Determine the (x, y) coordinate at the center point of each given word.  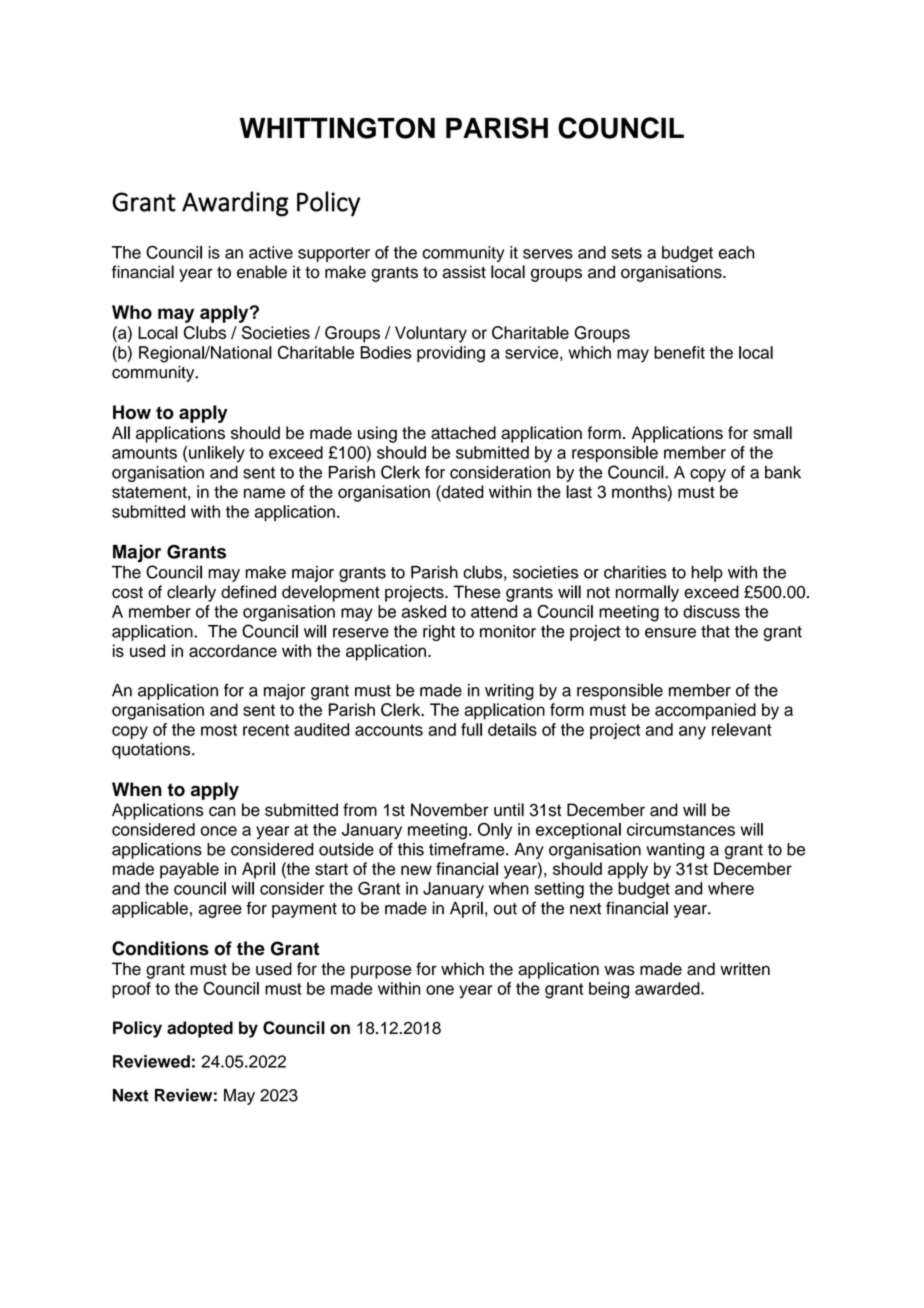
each (736, 252)
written (745, 969)
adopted (200, 1029)
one (440, 990)
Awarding (235, 204)
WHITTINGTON (337, 128)
